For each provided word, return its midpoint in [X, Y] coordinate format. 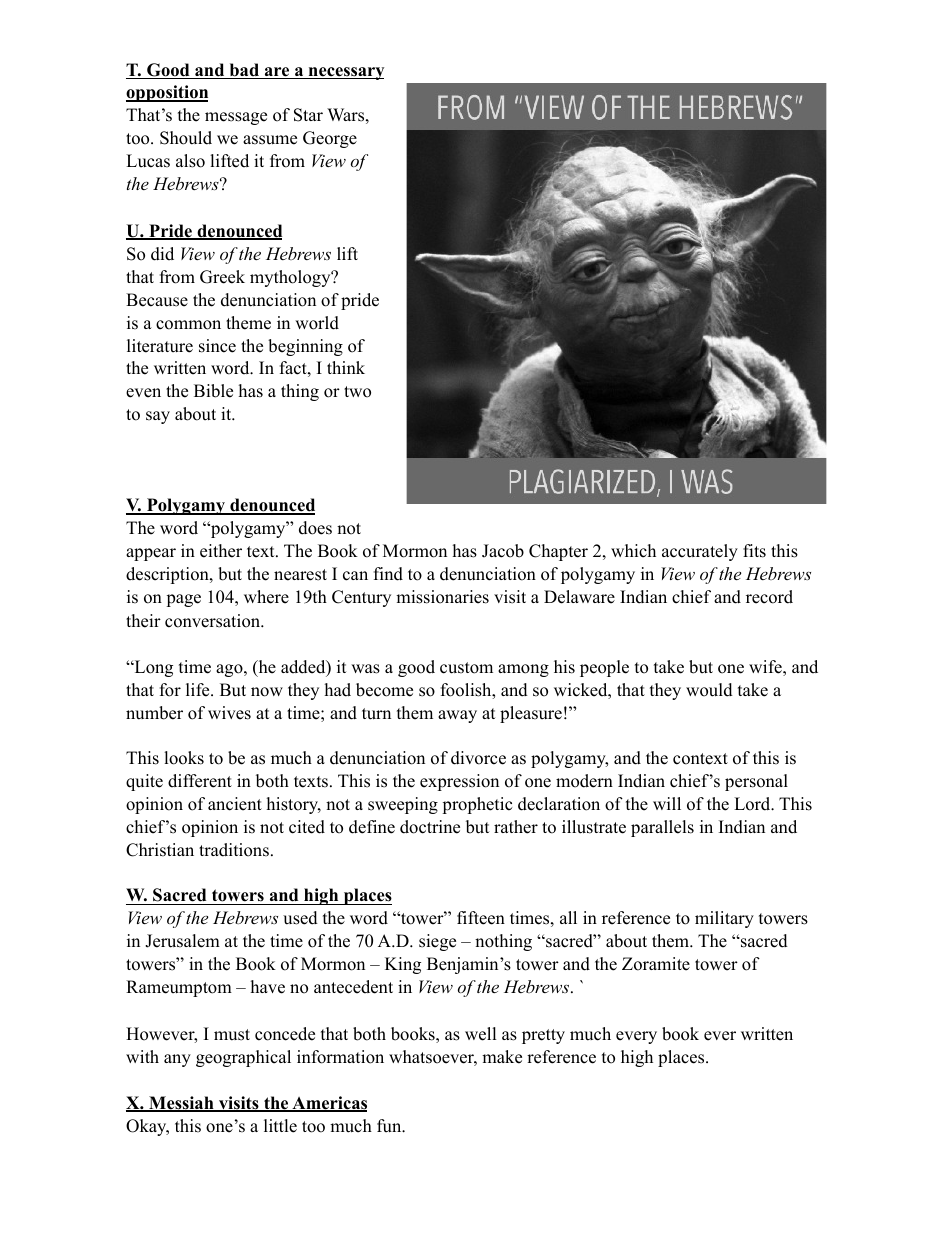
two [357, 392]
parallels [662, 828]
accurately [700, 552]
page [184, 600]
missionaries [442, 597]
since [217, 346]
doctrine [430, 827]
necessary [345, 73]
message [236, 118]
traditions [234, 850]
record [769, 597]
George [330, 139]
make [502, 1057]
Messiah [181, 1104]
